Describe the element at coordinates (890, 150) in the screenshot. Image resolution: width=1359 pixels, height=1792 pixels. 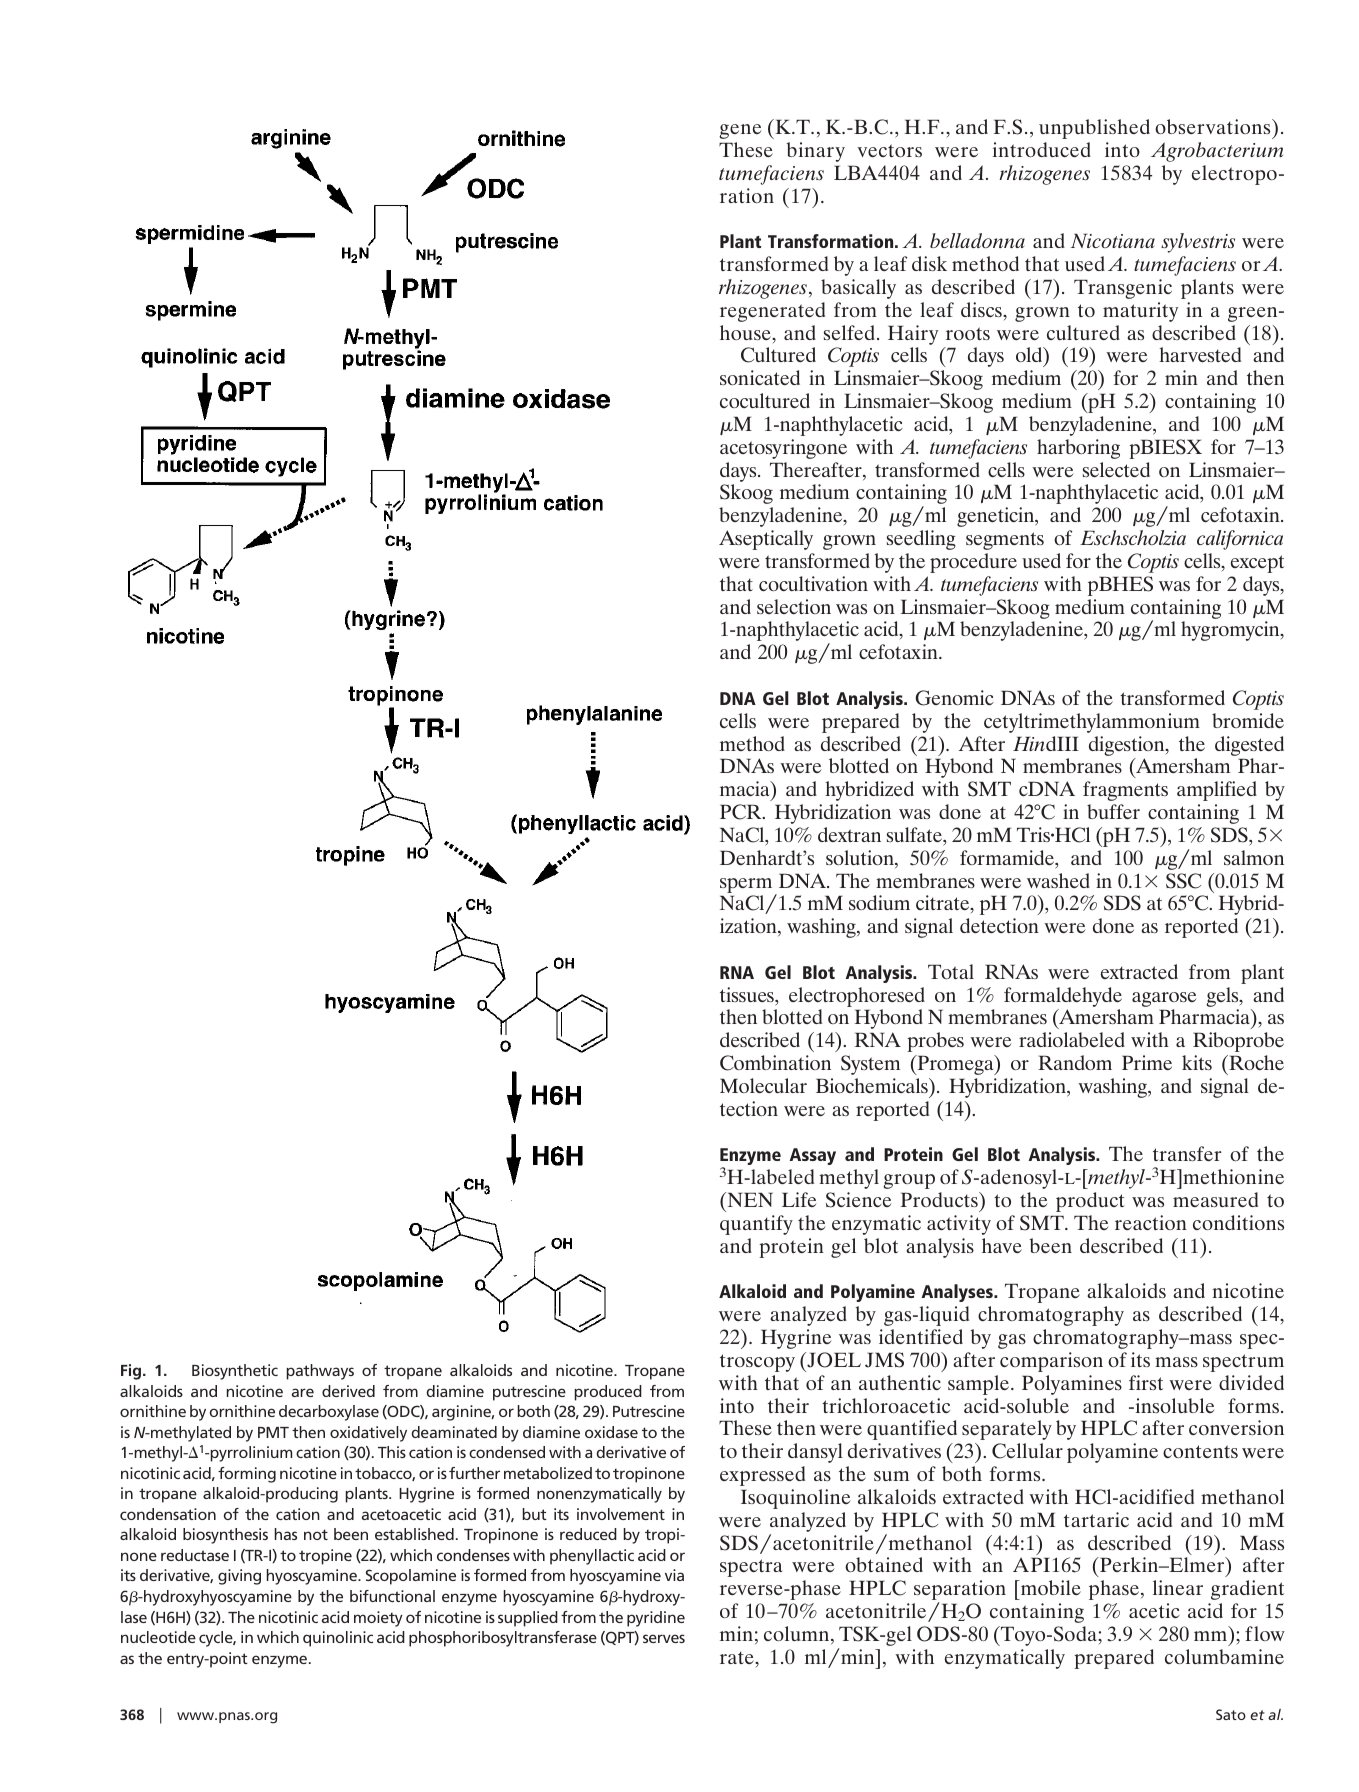
I see `vectors` at that location.
